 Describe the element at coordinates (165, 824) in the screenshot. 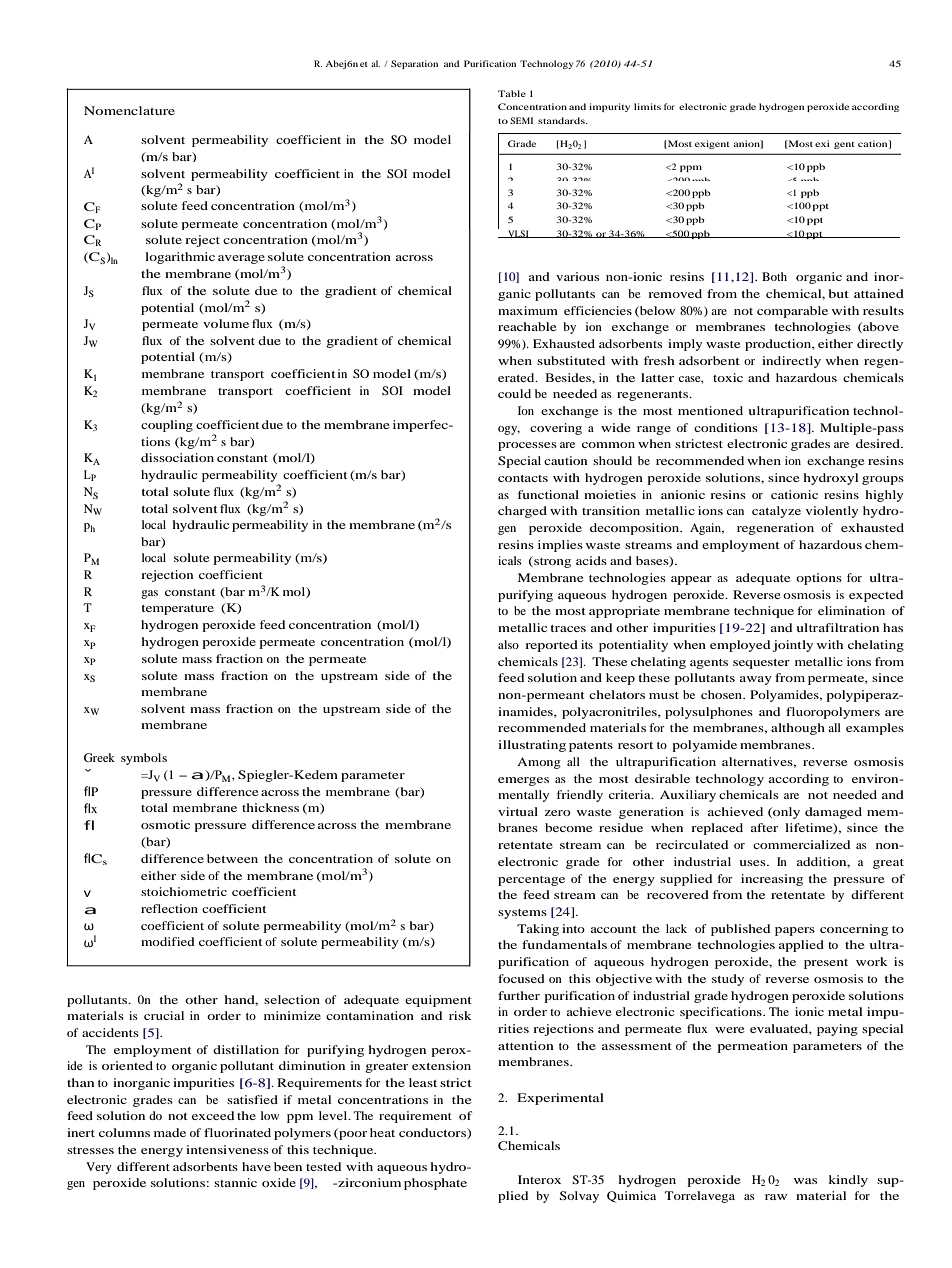

I see `osmotic` at that location.
